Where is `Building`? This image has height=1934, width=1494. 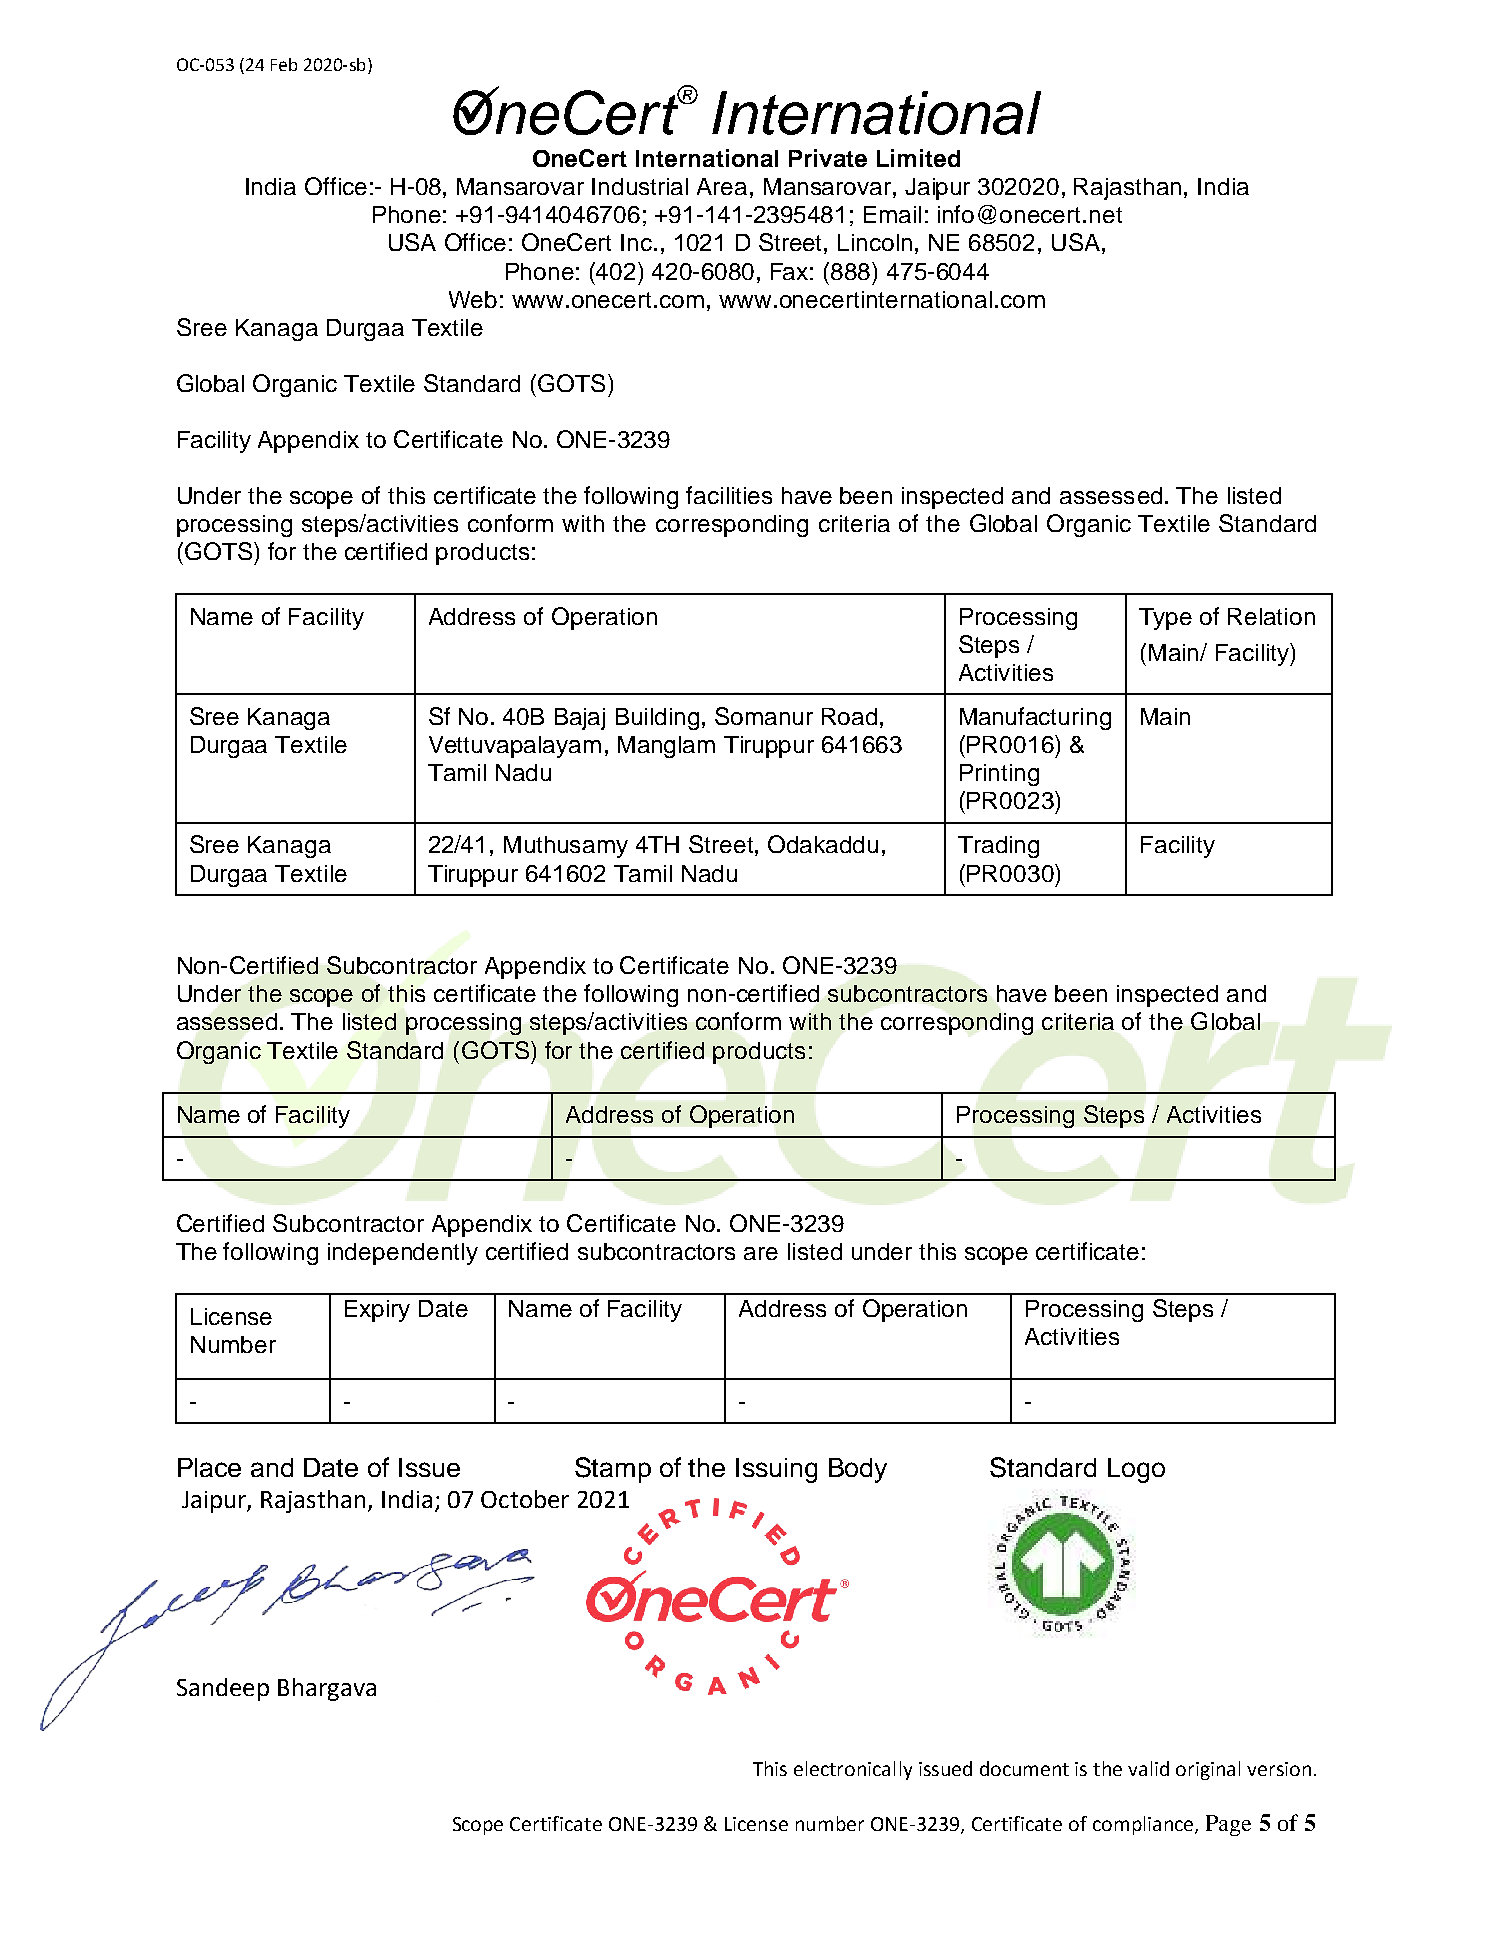 Building is located at coordinates (657, 719).
